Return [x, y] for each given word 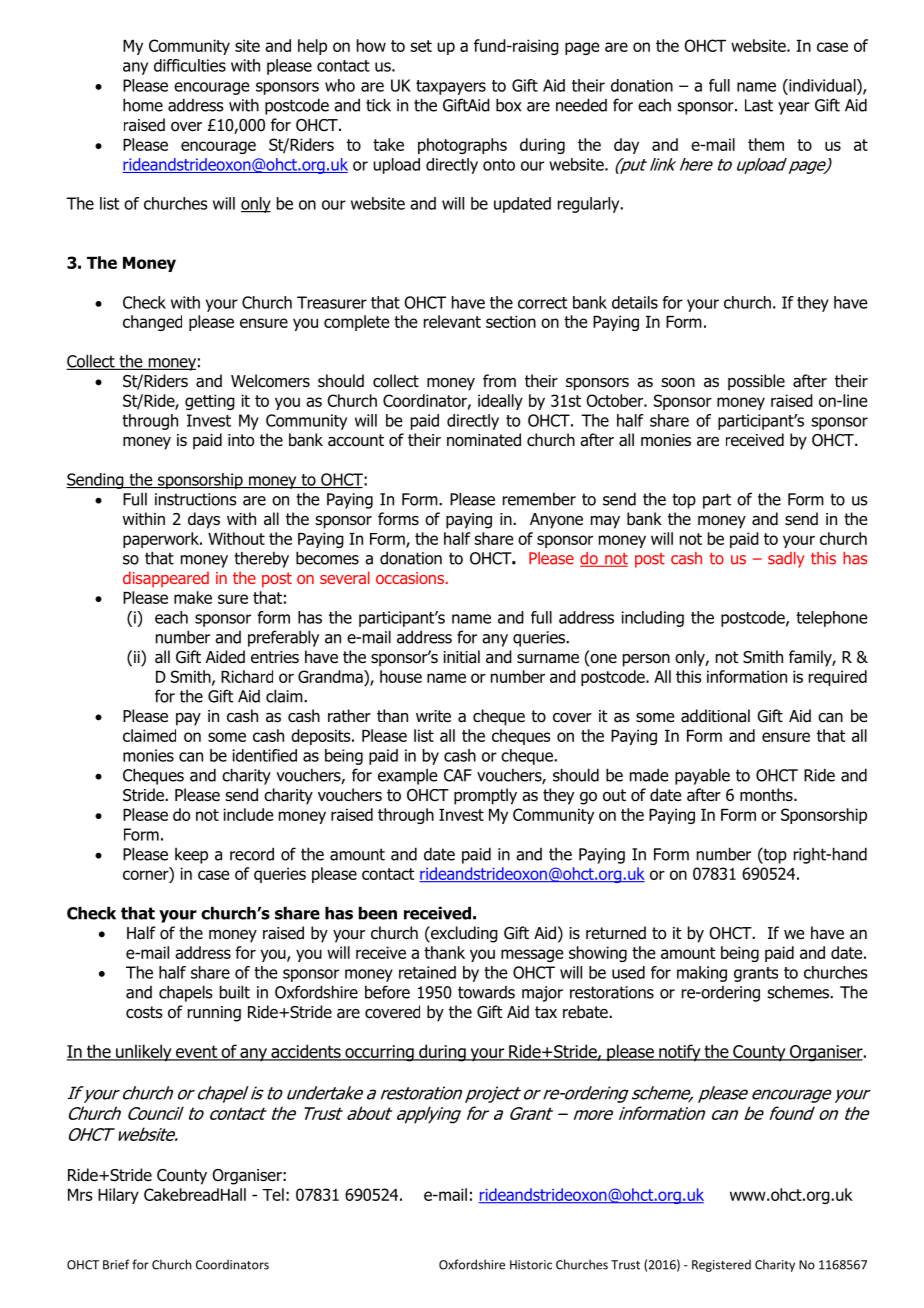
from [499, 381]
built [235, 992]
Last [759, 105]
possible [756, 382]
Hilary [118, 1196]
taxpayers [451, 87]
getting [210, 402]
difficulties [190, 65]
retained [427, 972]
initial [461, 657]
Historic [531, 1265]
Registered [721, 1265]
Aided [225, 657]
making [702, 974]
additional [715, 716]
